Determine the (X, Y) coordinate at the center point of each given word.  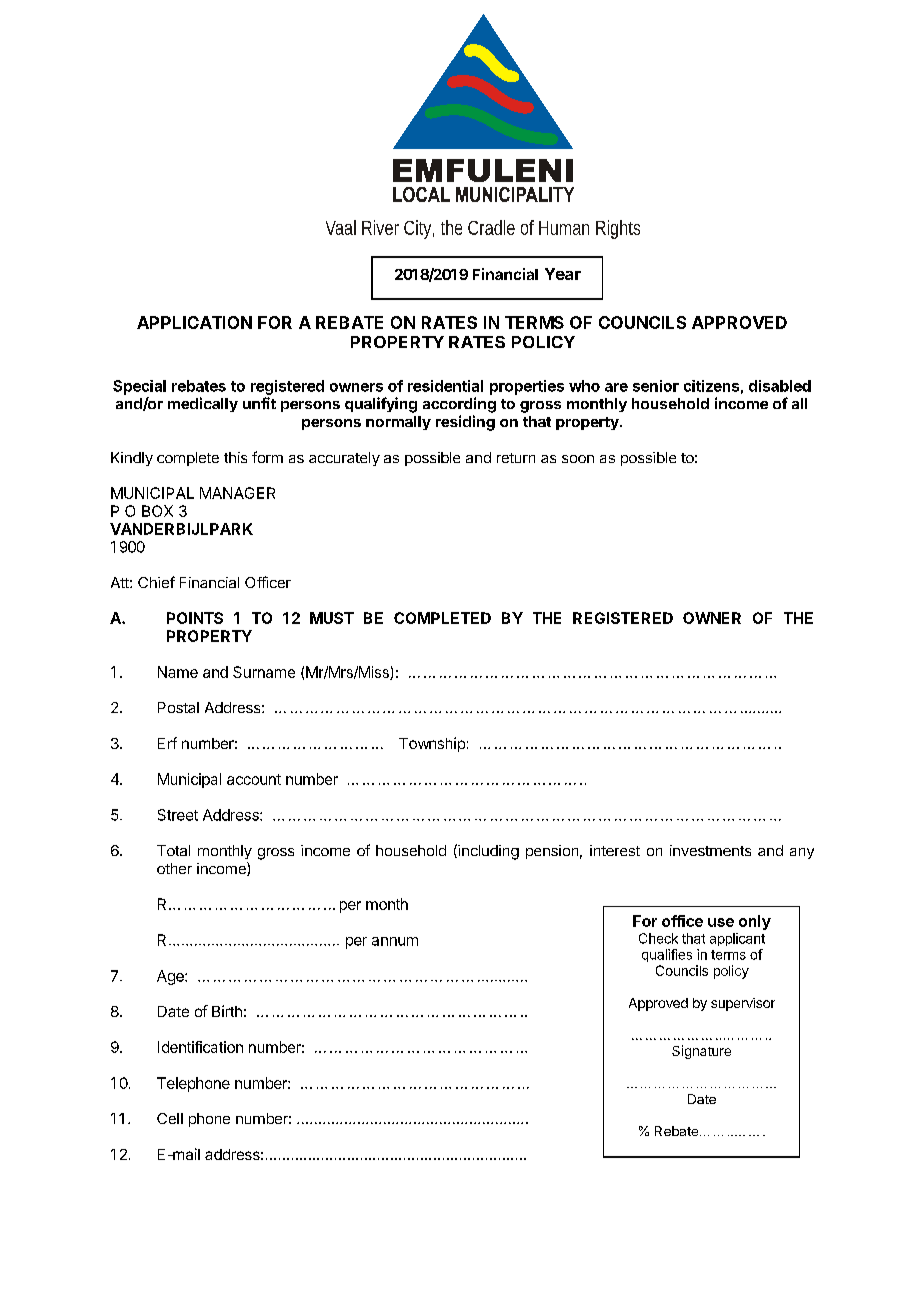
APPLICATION (194, 322)
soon (578, 459)
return (516, 458)
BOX (157, 511)
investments (710, 850)
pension (552, 852)
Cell (170, 1118)
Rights (618, 229)
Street (178, 815)
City (419, 229)
